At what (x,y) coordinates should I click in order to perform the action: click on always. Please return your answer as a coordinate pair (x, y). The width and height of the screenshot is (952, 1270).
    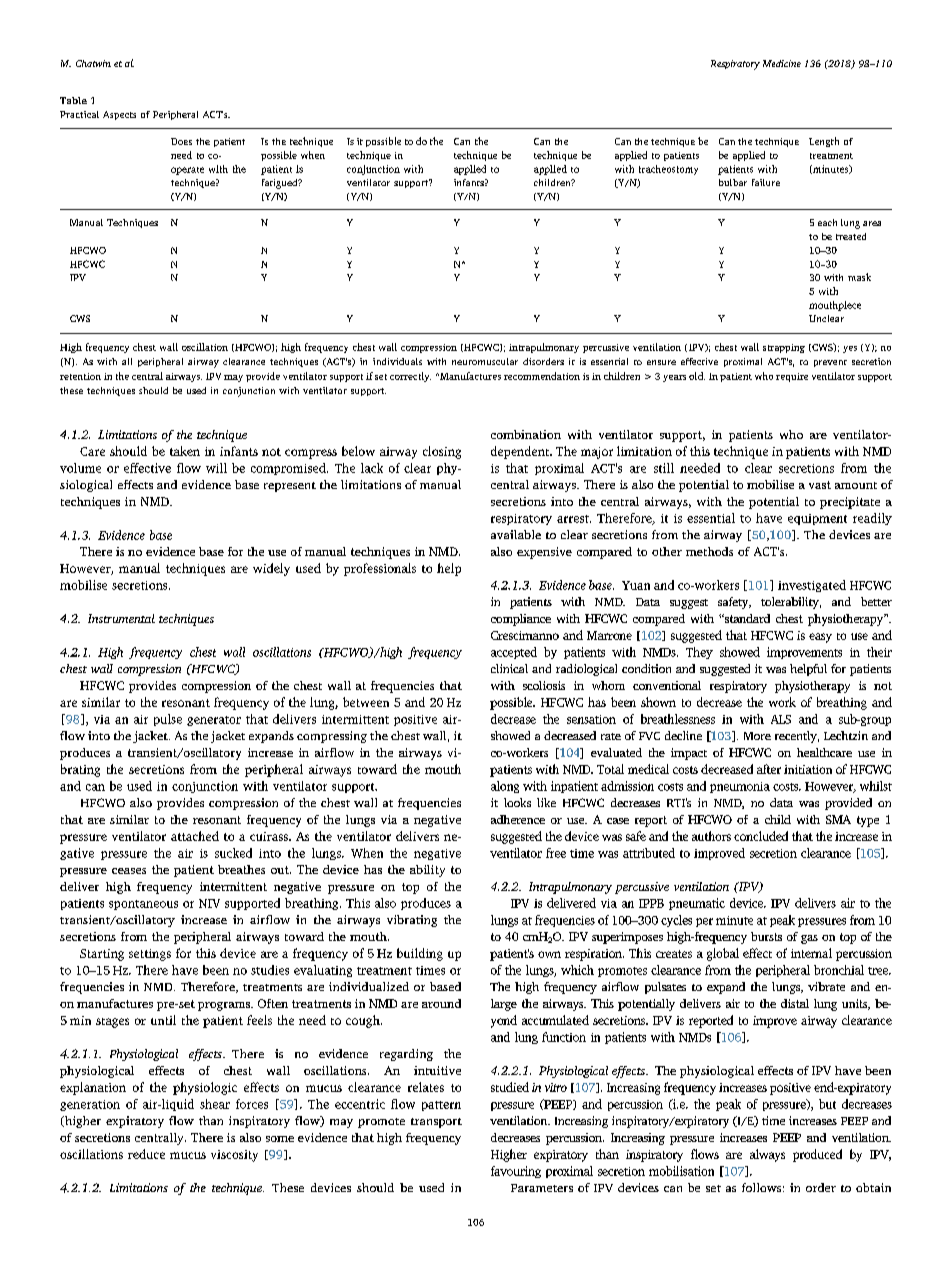
    Looking at the image, I should click on (767, 1155).
